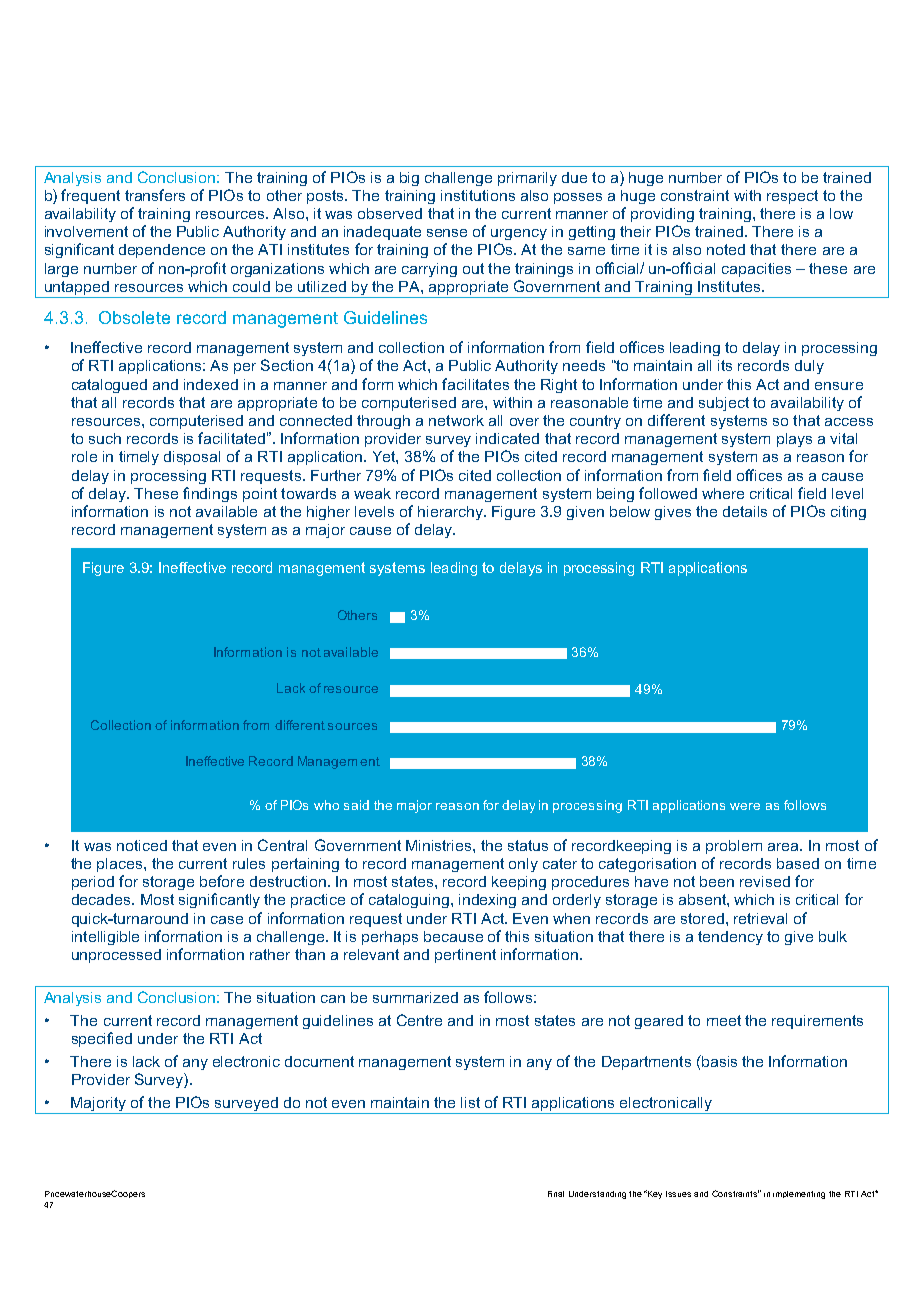  Describe the element at coordinates (356, 805) in the image. I see `said` at that location.
